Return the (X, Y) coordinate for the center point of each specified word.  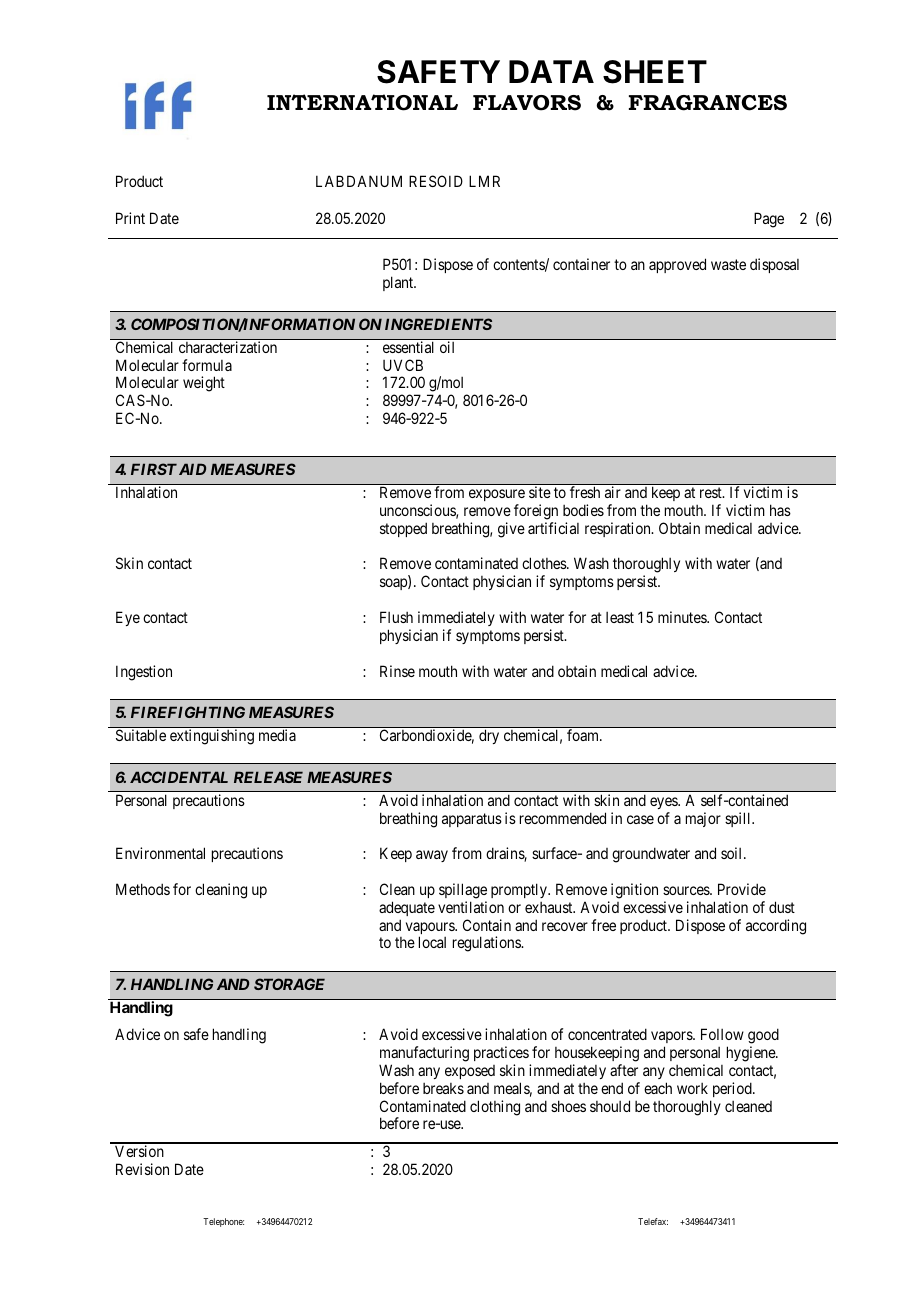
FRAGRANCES (708, 103)
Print (130, 218)
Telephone (223, 1222)
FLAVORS (527, 103)
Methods (143, 889)
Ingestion (144, 673)
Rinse (397, 671)
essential (408, 347)
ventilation (471, 907)
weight (204, 384)
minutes (683, 617)
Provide (742, 889)
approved (677, 265)
